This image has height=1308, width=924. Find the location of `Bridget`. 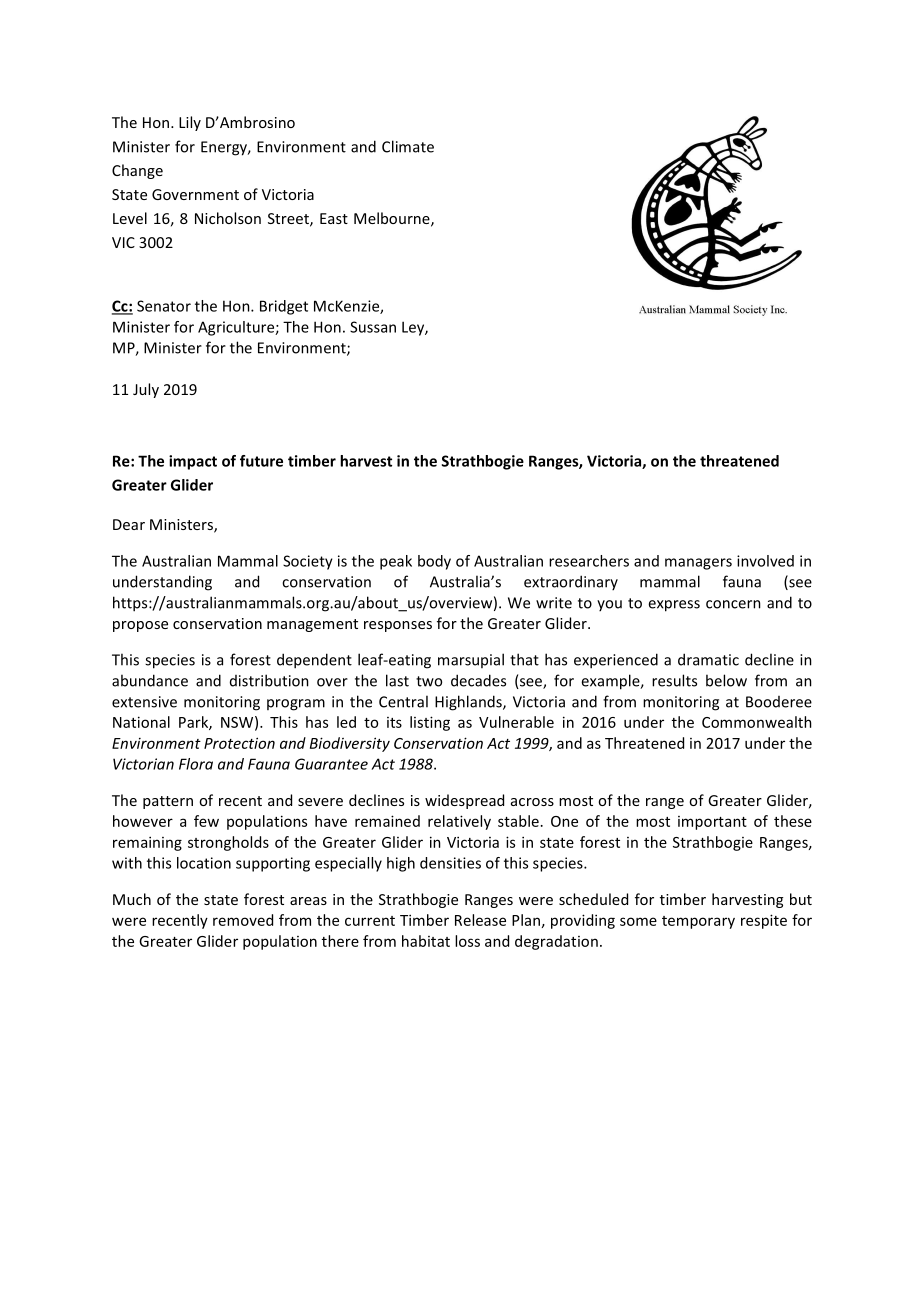

Bridget is located at coordinates (284, 307).
